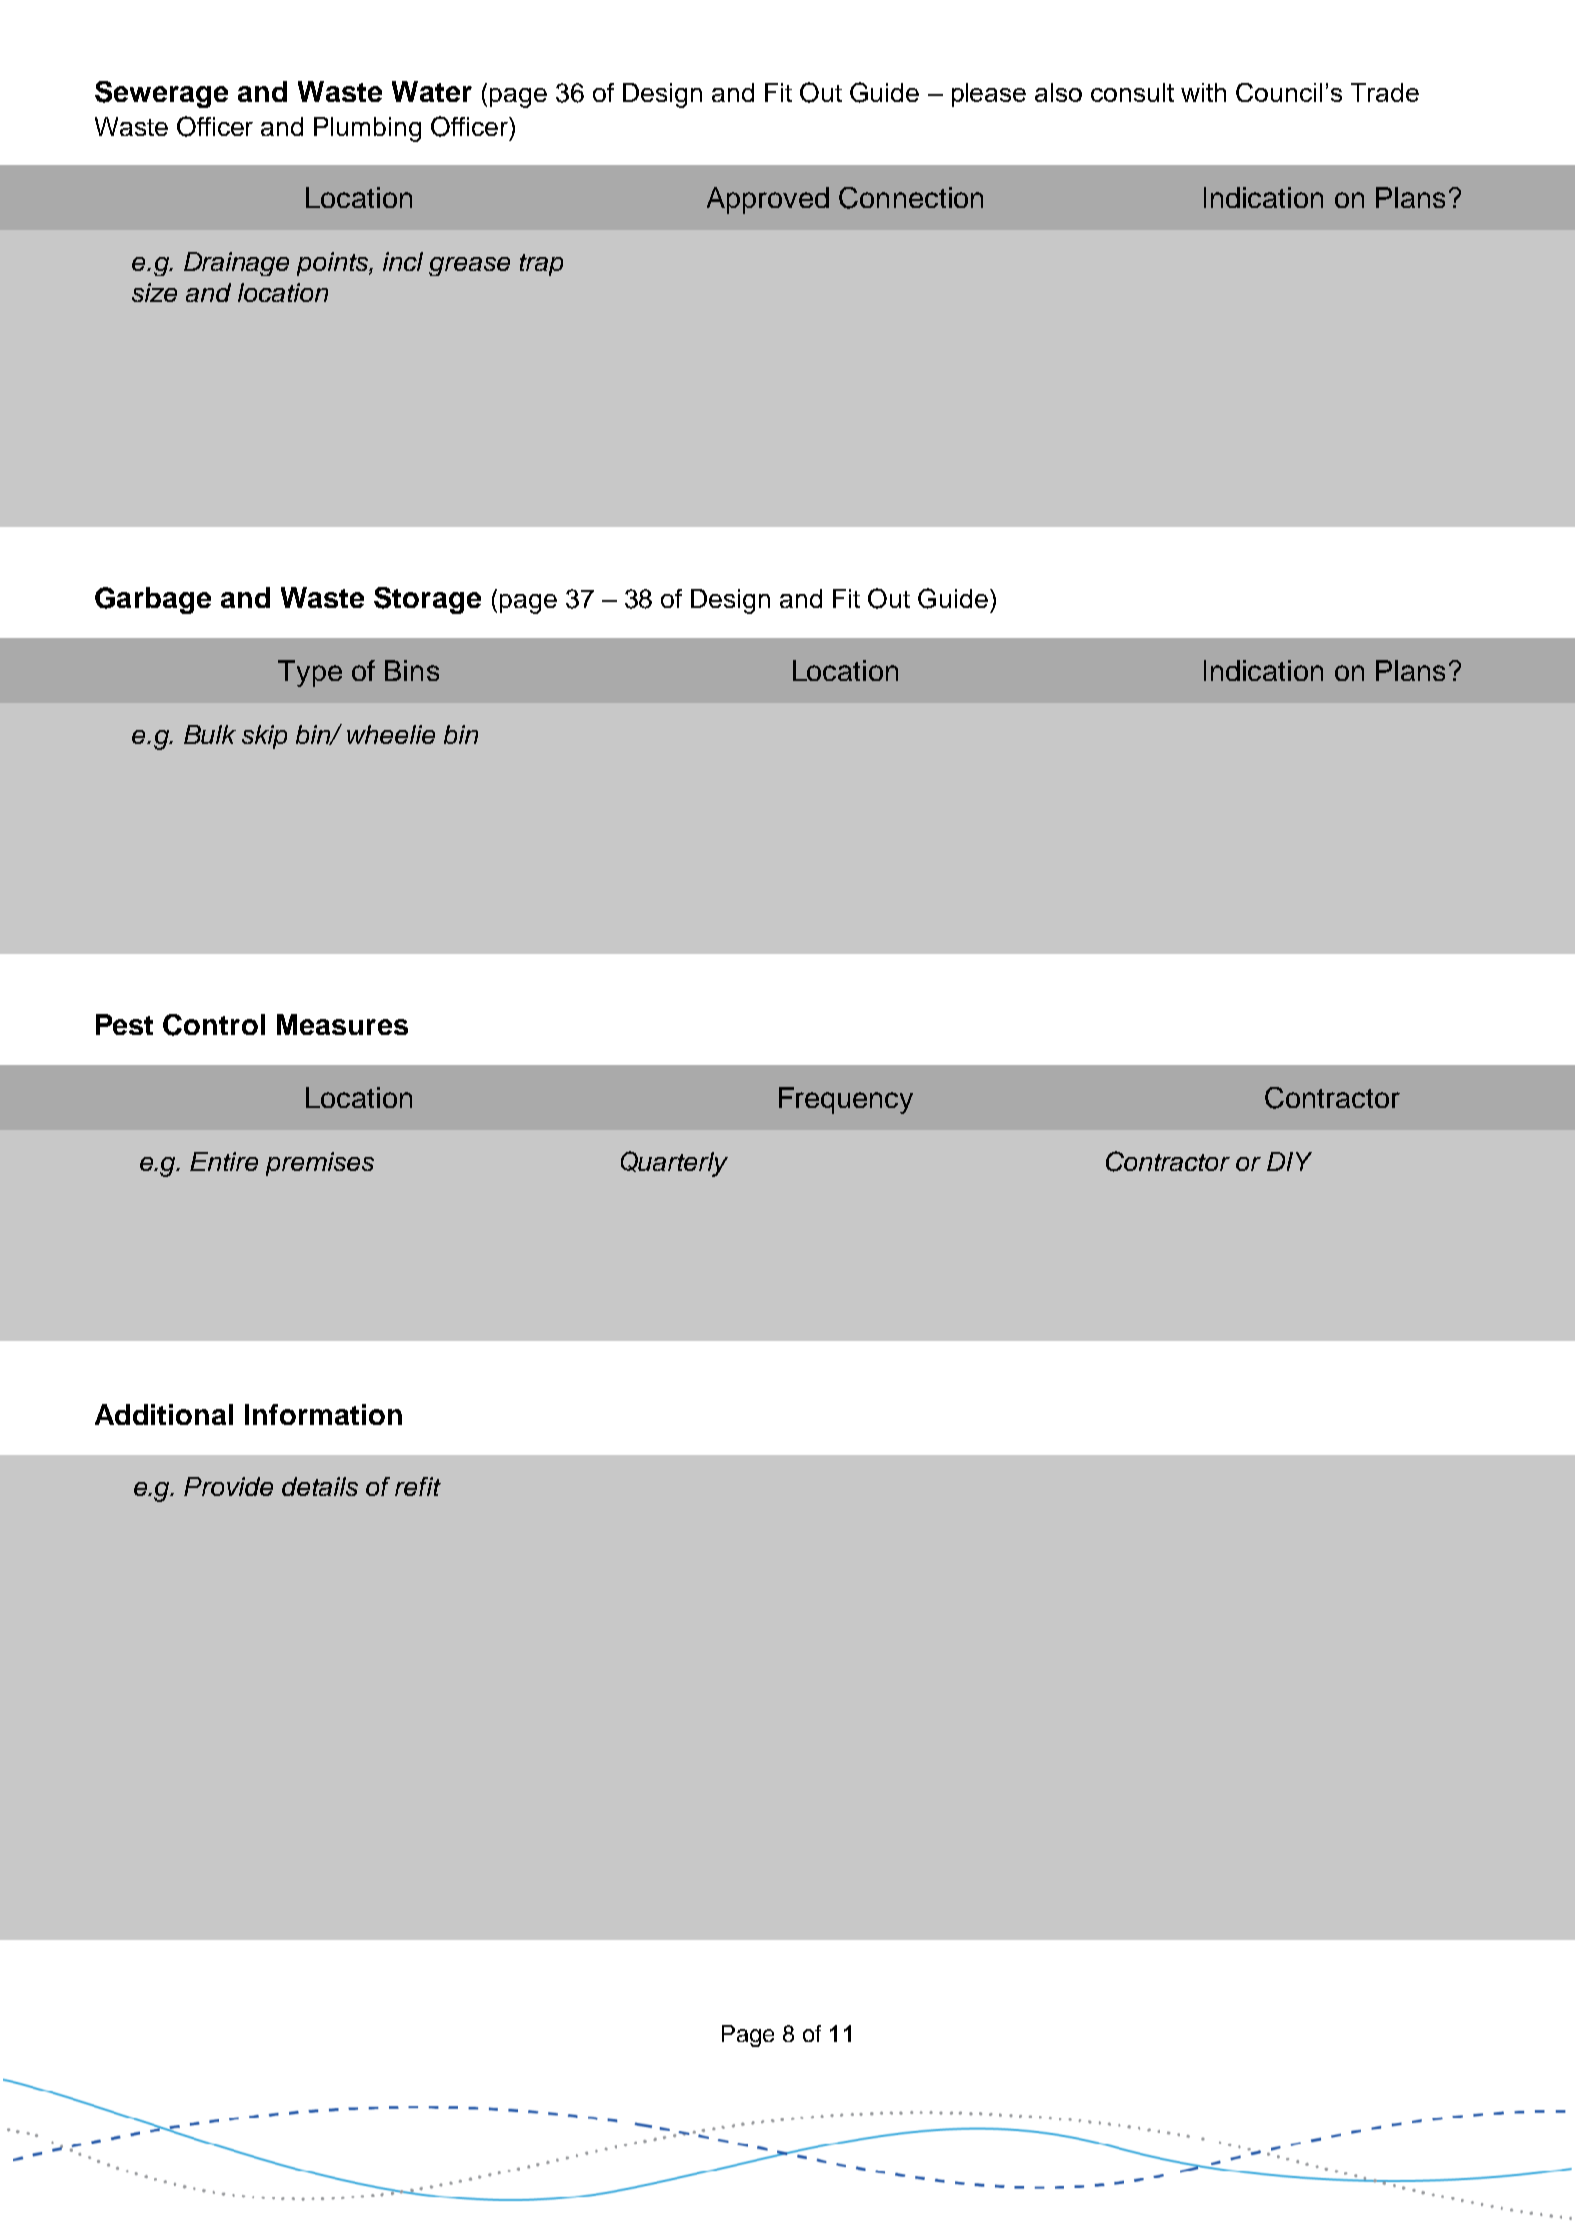 This image has width=1575, height=2227. Describe the element at coordinates (1289, 1161) in the image. I see `DIY` at that location.
